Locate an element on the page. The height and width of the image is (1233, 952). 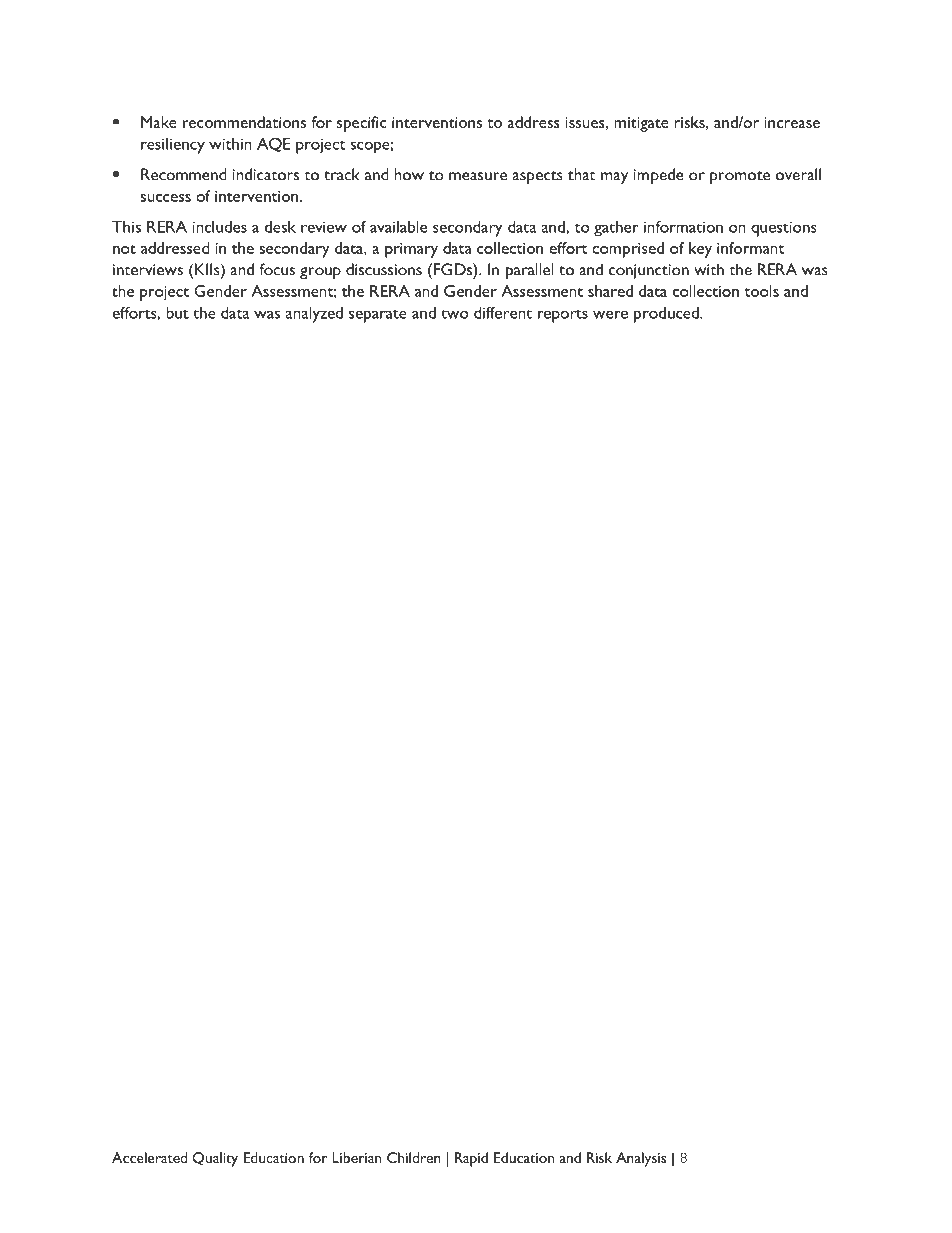
two is located at coordinates (455, 314).
